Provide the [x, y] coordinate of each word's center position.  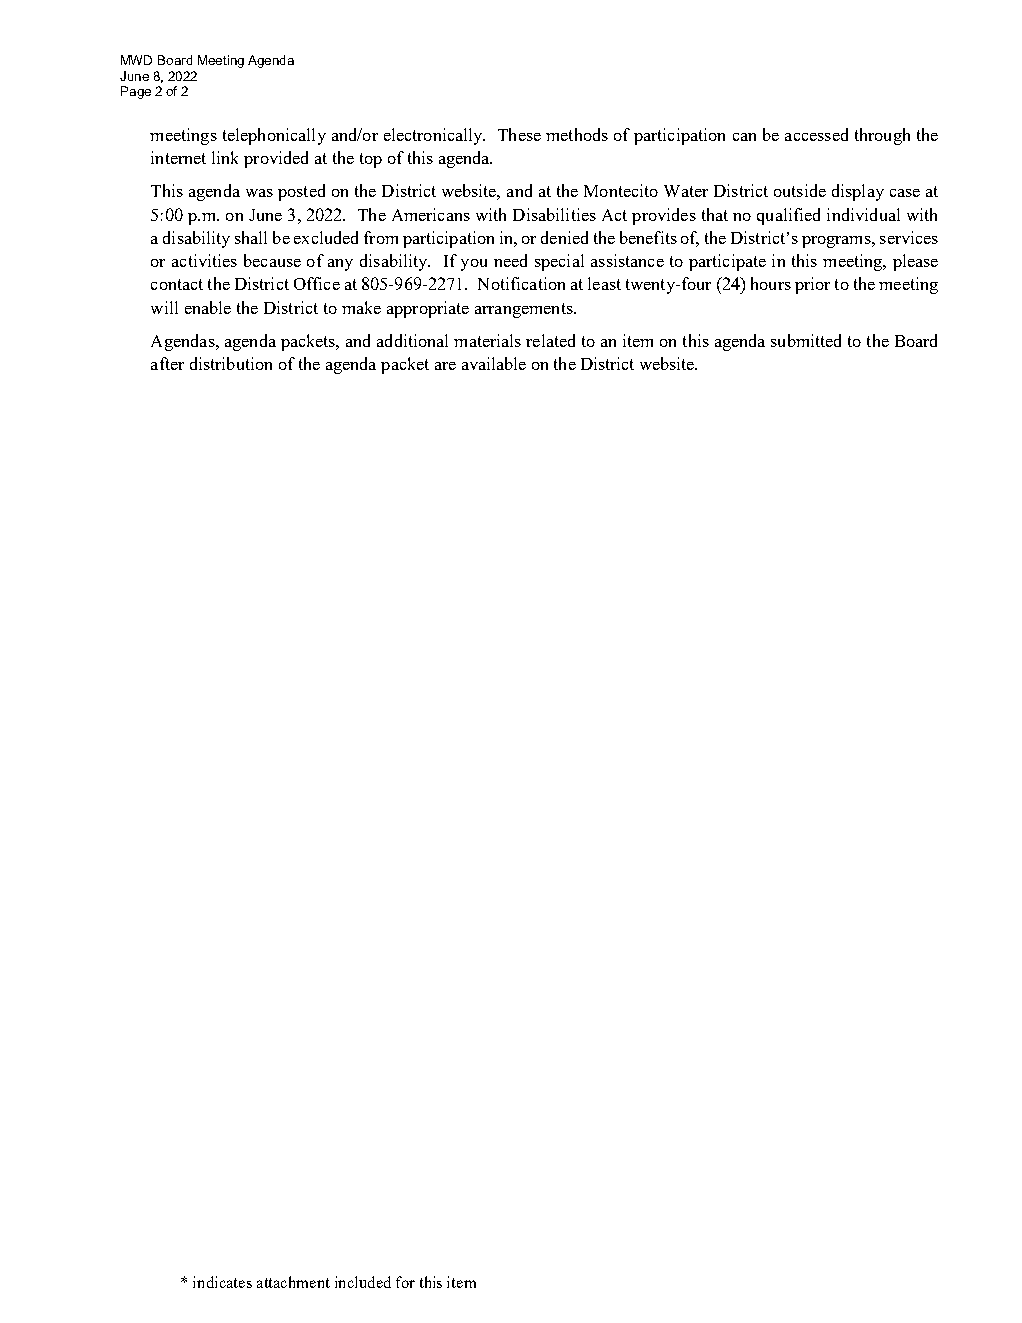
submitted [806, 340]
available [494, 363]
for [405, 1282]
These [519, 134]
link [225, 157]
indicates [222, 1282]
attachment [293, 1282]
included [363, 1282]
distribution [231, 363]
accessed [816, 134]
